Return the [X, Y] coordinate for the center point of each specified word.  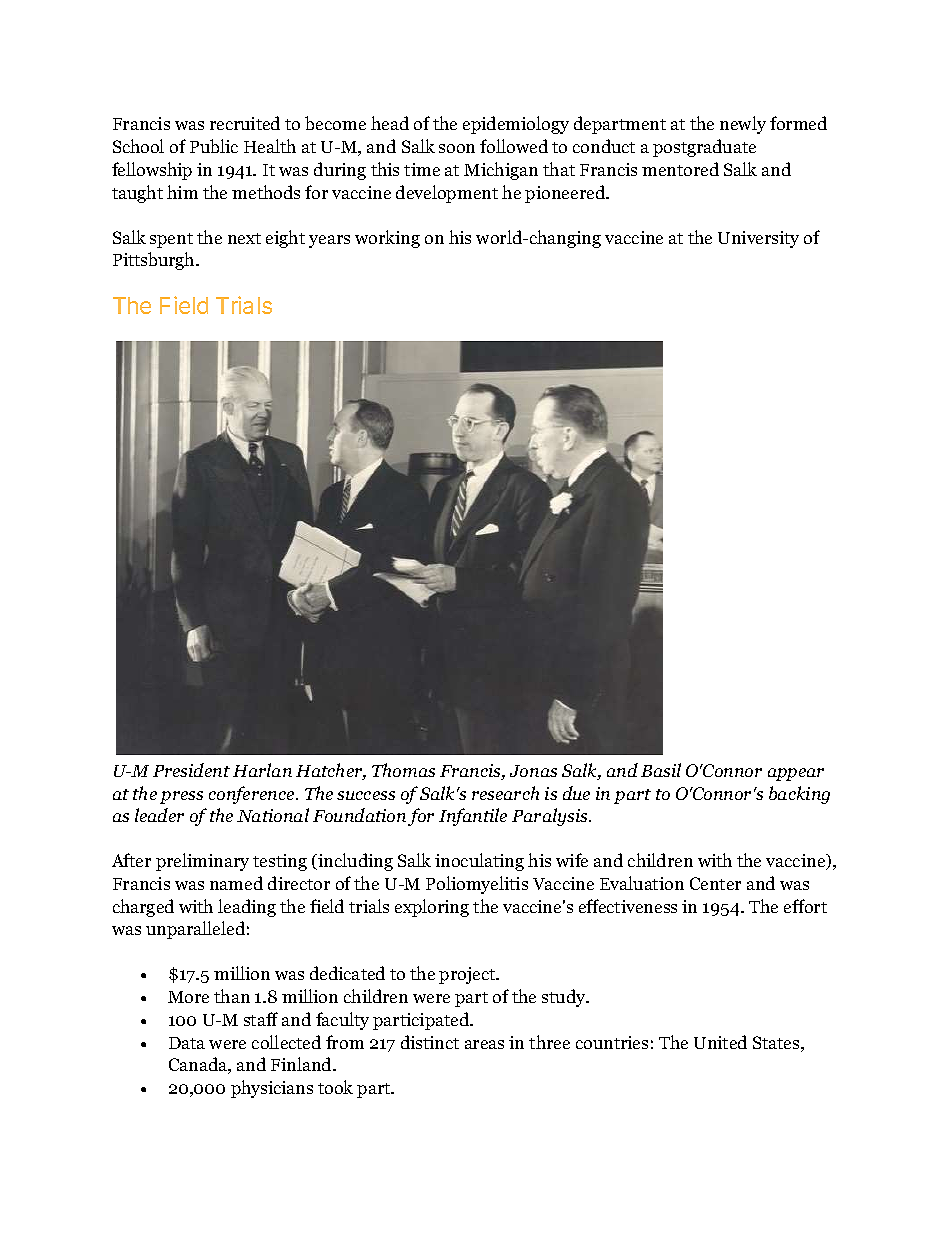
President [191, 770]
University [758, 239]
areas [484, 1044]
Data [187, 1043]
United [720, 1042]
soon [457, 148]
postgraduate [704, 148]
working [387, 239]
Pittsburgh [155, 261]
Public [214, 146]
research [505, 793]
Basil [661, 770]
